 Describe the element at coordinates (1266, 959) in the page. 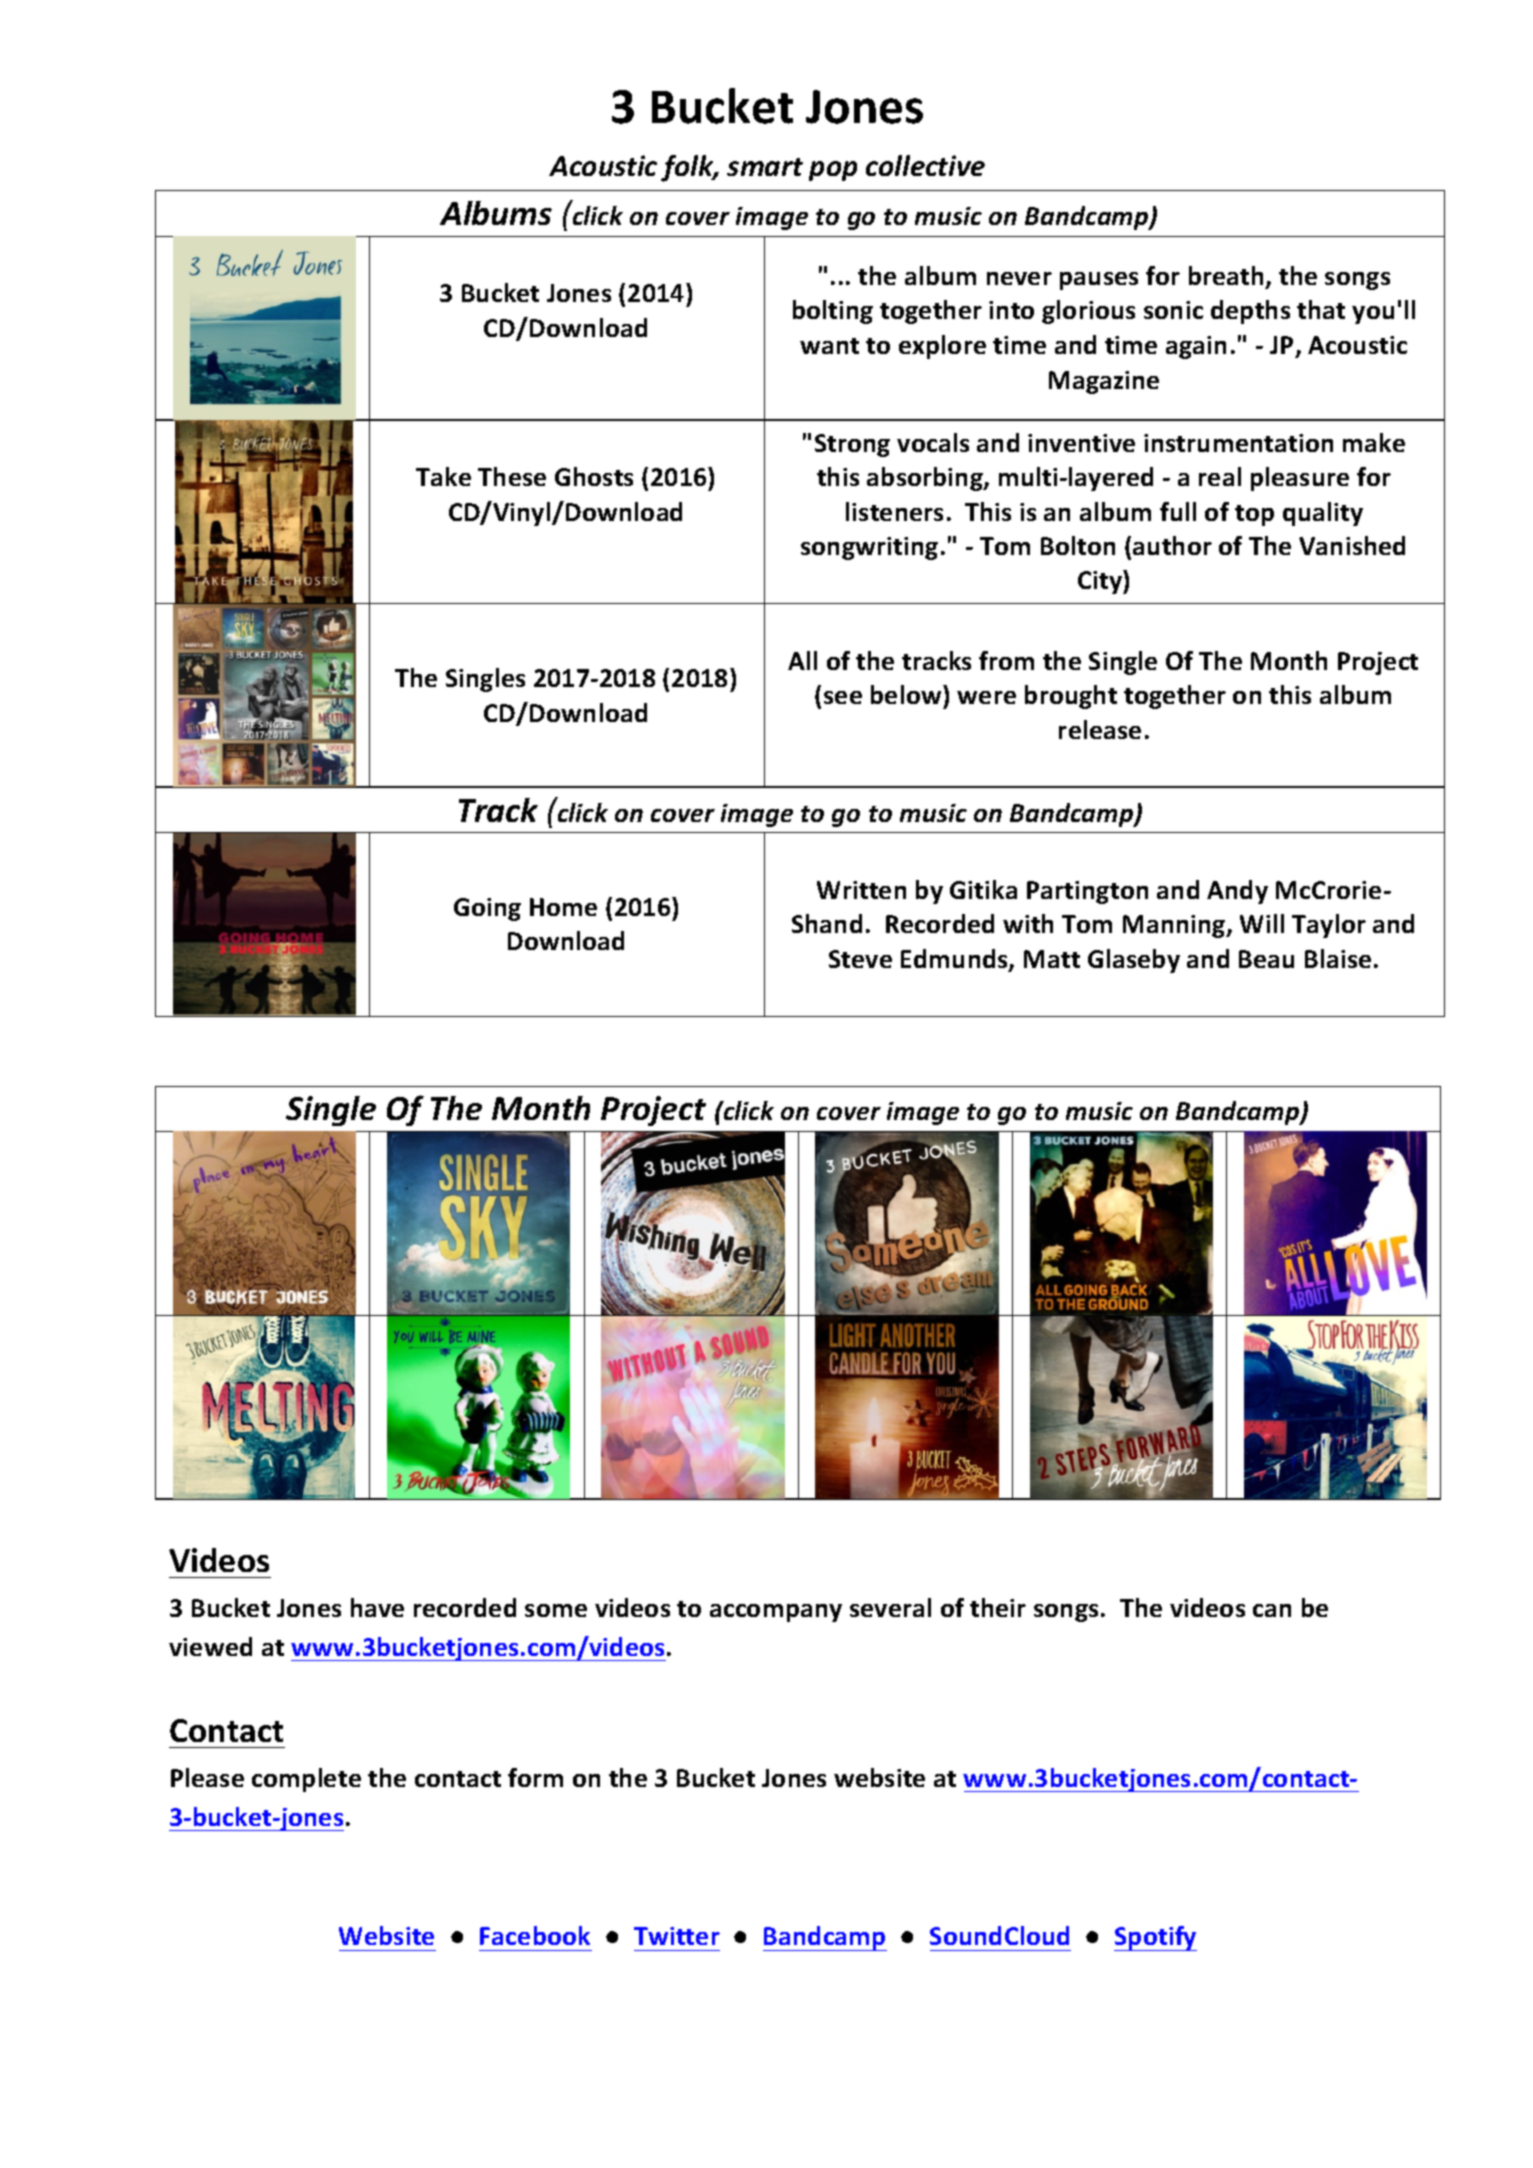

I see `Beau` at that location.
